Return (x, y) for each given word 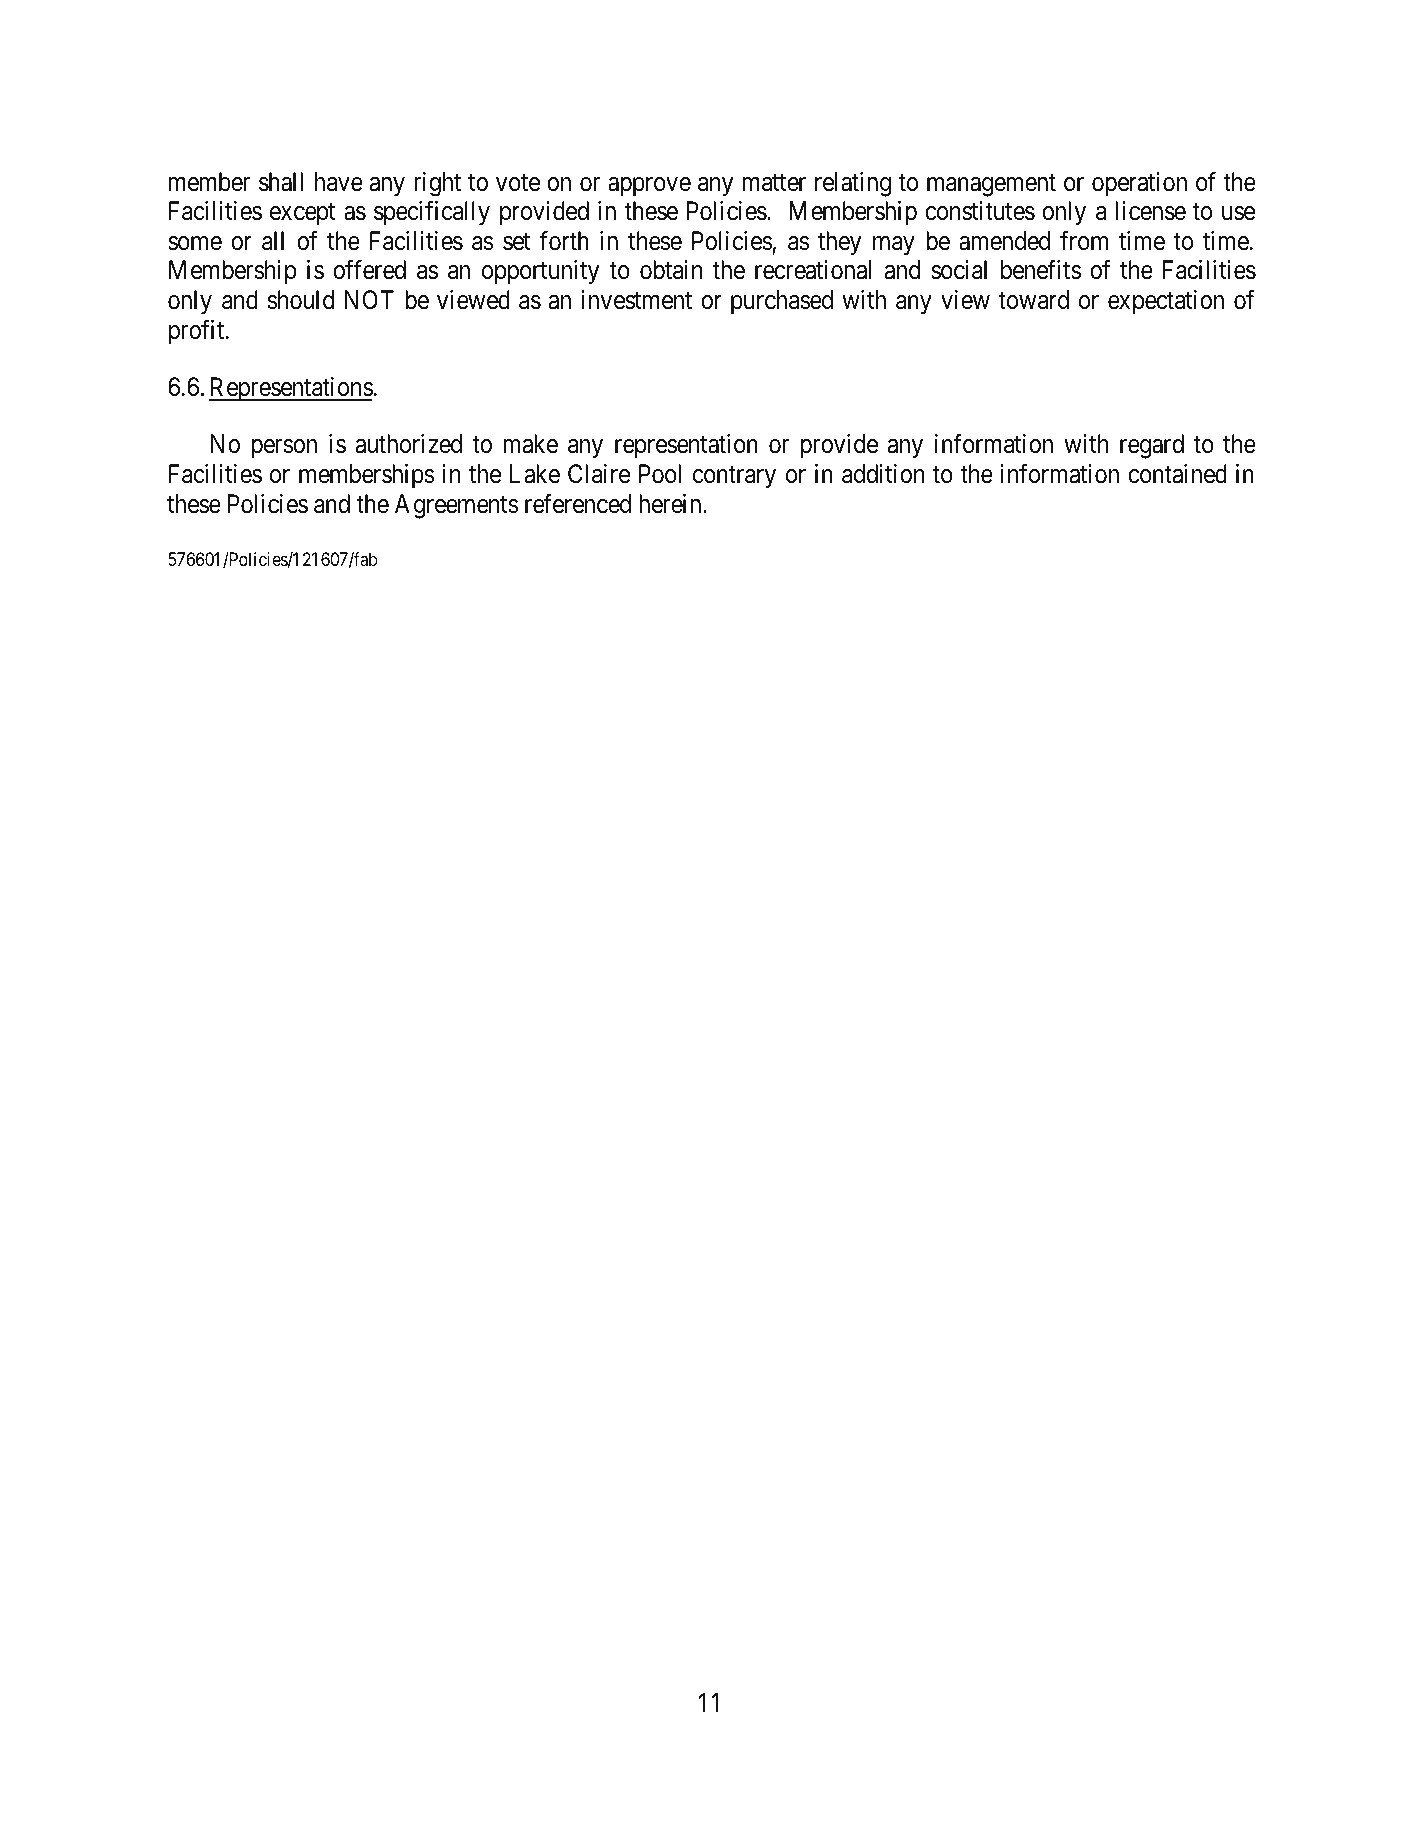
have (339, 182)
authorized (409, 444)
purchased (782, 302)
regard (1152, 446)
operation (1139, 184)
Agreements (457, 506)
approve (649, 187)
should (301, 300)
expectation (1166, 302)
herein (671, 504)
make (530, 444)
